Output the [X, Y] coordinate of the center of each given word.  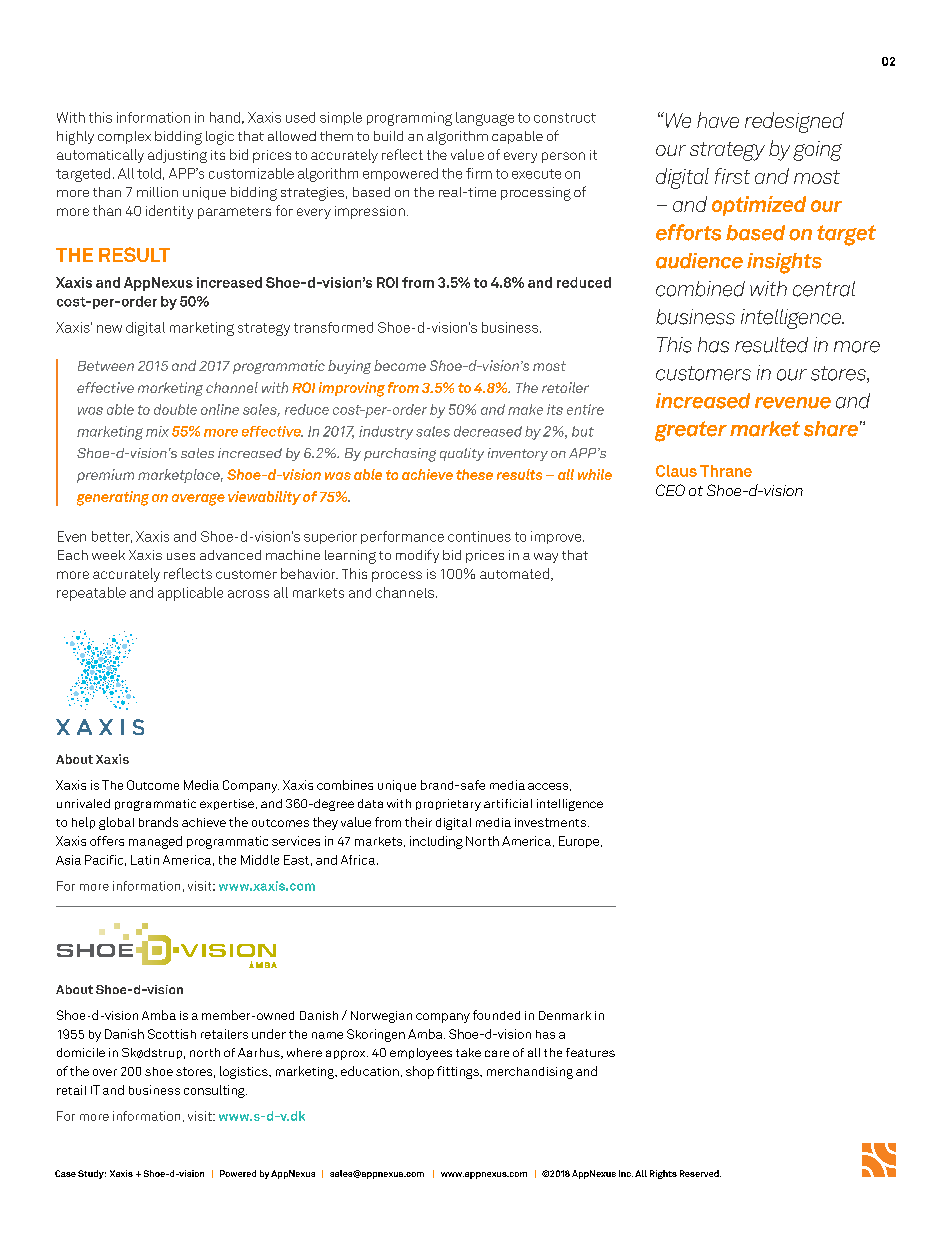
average [198, 500]
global [116, 823]
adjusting [177, 156]
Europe [579, 842]
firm [479, 173]
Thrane [726, 471]
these [474, 474]
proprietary [448, 805]
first [732, 176]
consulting [215, 1091]
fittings [459, 1072]
